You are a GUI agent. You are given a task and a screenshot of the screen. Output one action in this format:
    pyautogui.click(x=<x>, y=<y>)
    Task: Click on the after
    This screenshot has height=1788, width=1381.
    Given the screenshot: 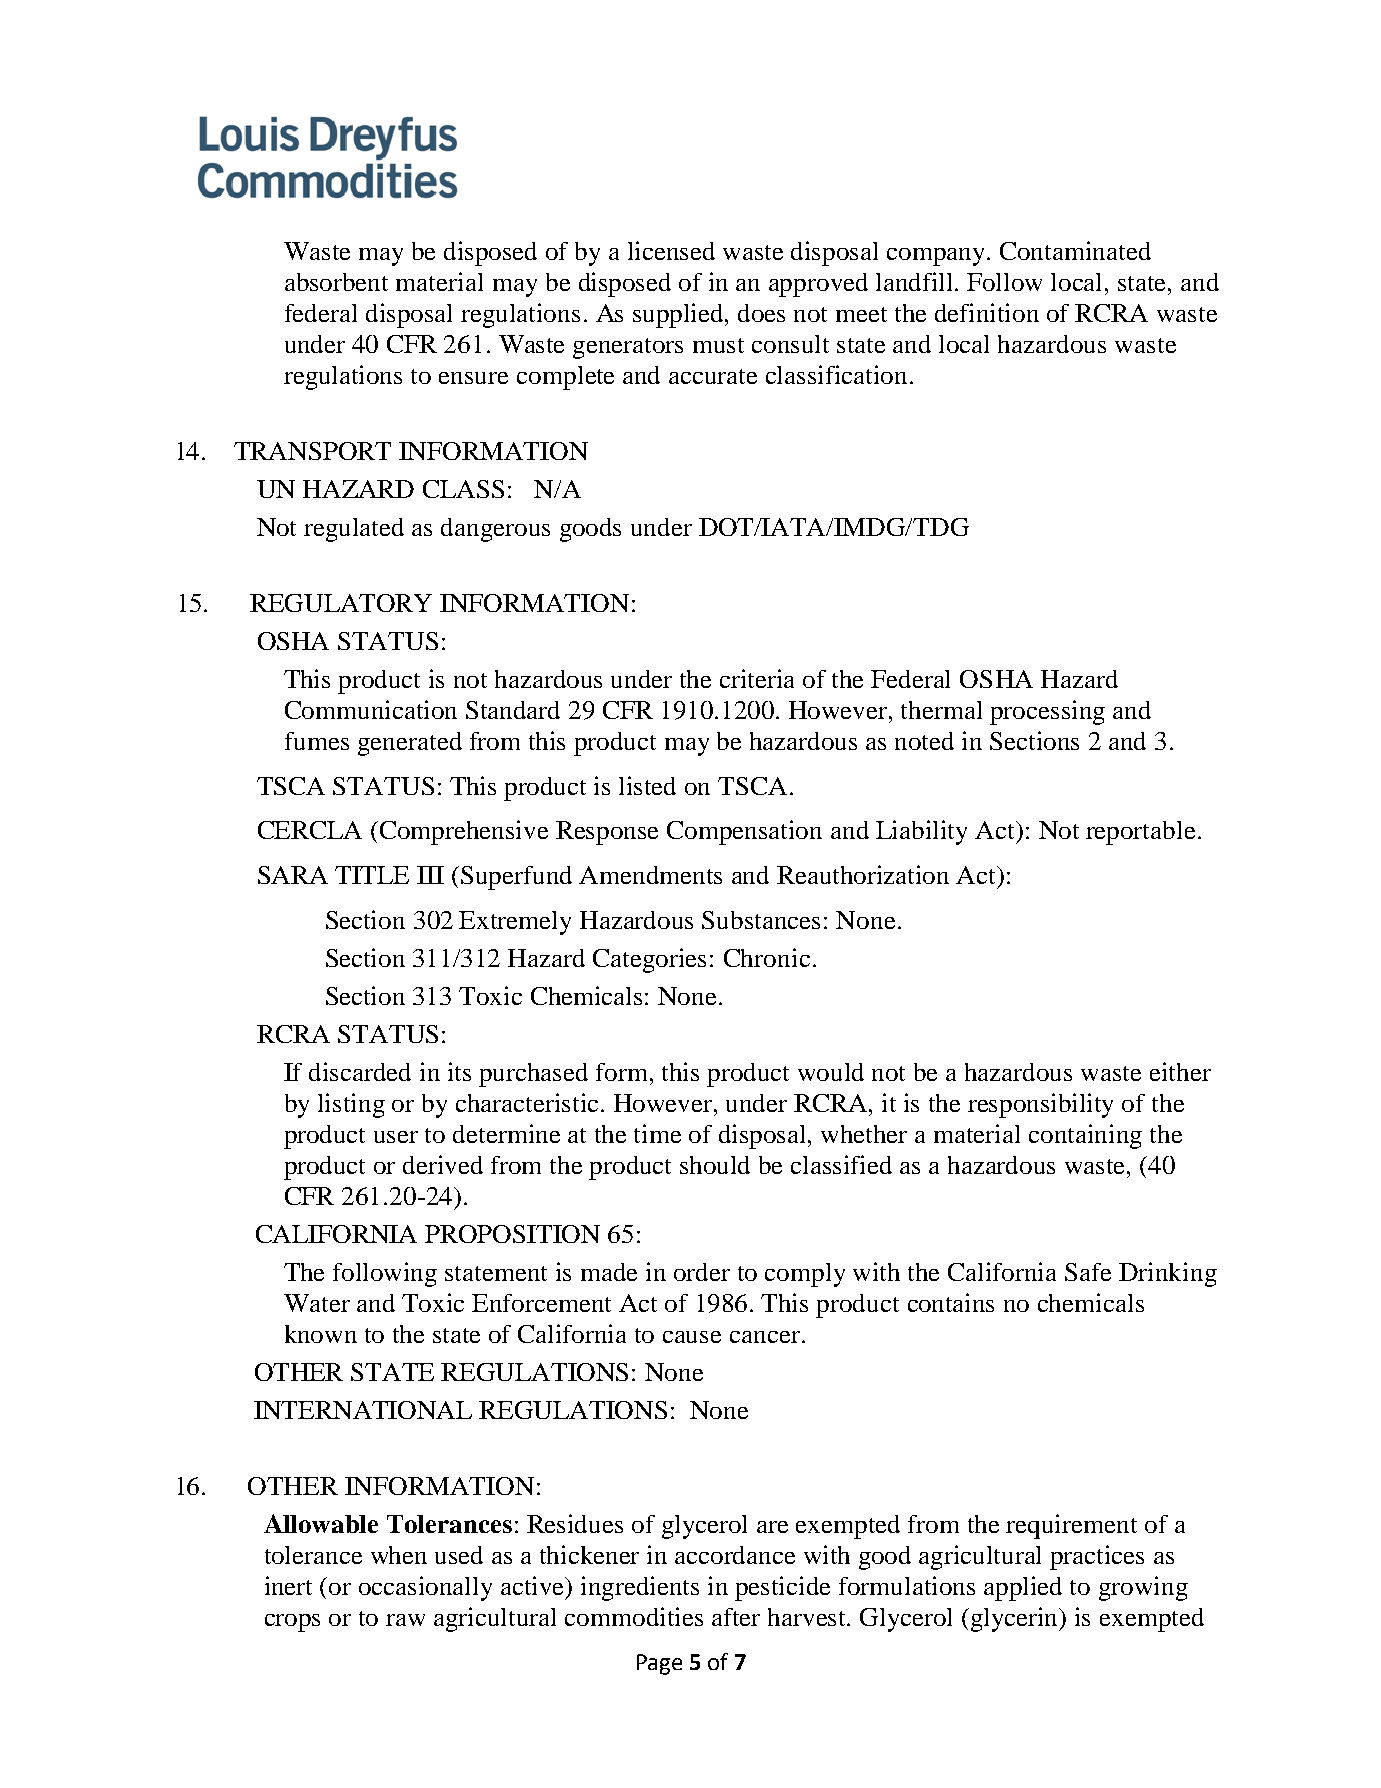 What is the action you would take?
    pyautogui.click(x=736, y=1617)
